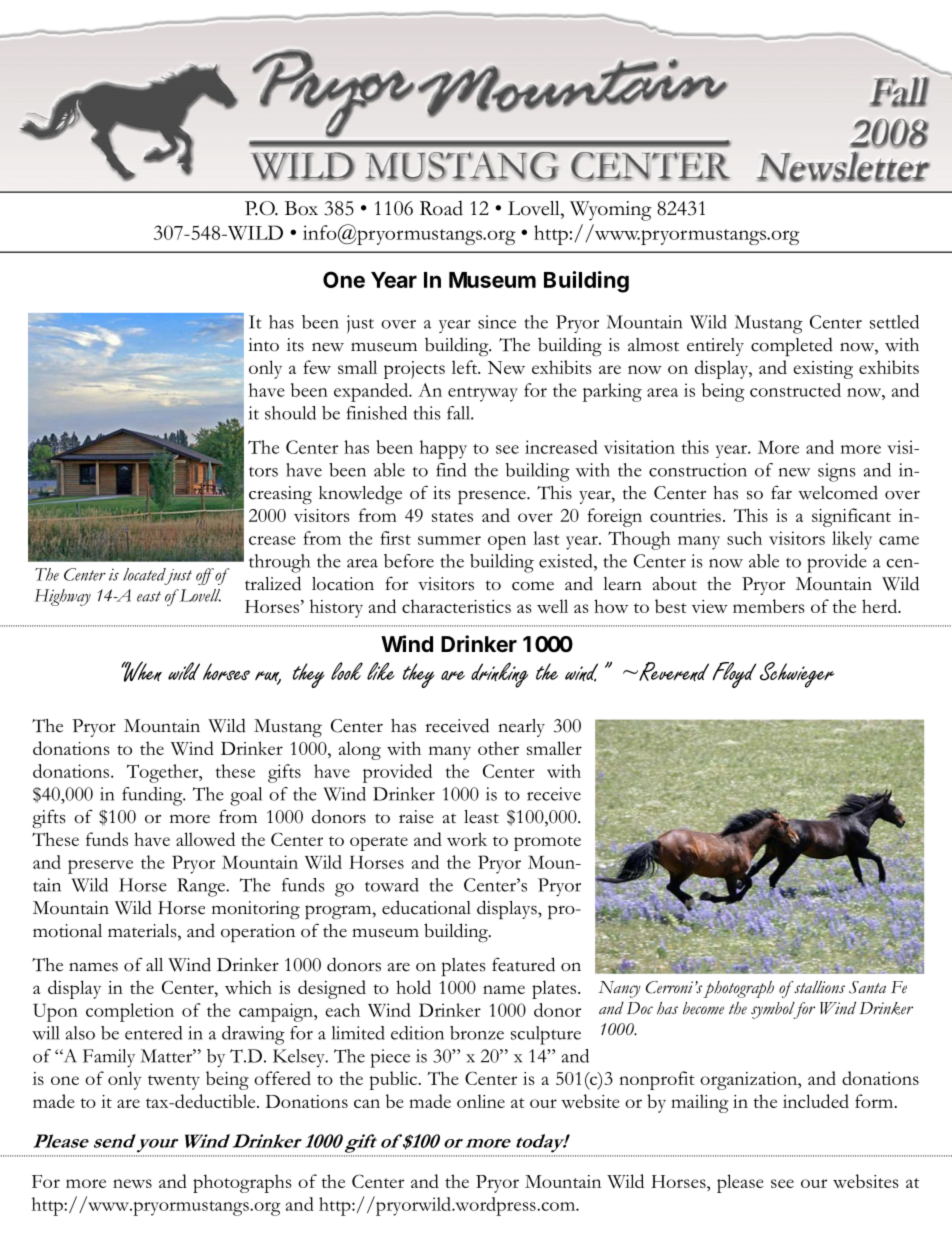 The height and width of the document is (1233, 952). What do you see at coordinates (894, 322) in the document?
I see `settled` at bounding box center [894, 322].
